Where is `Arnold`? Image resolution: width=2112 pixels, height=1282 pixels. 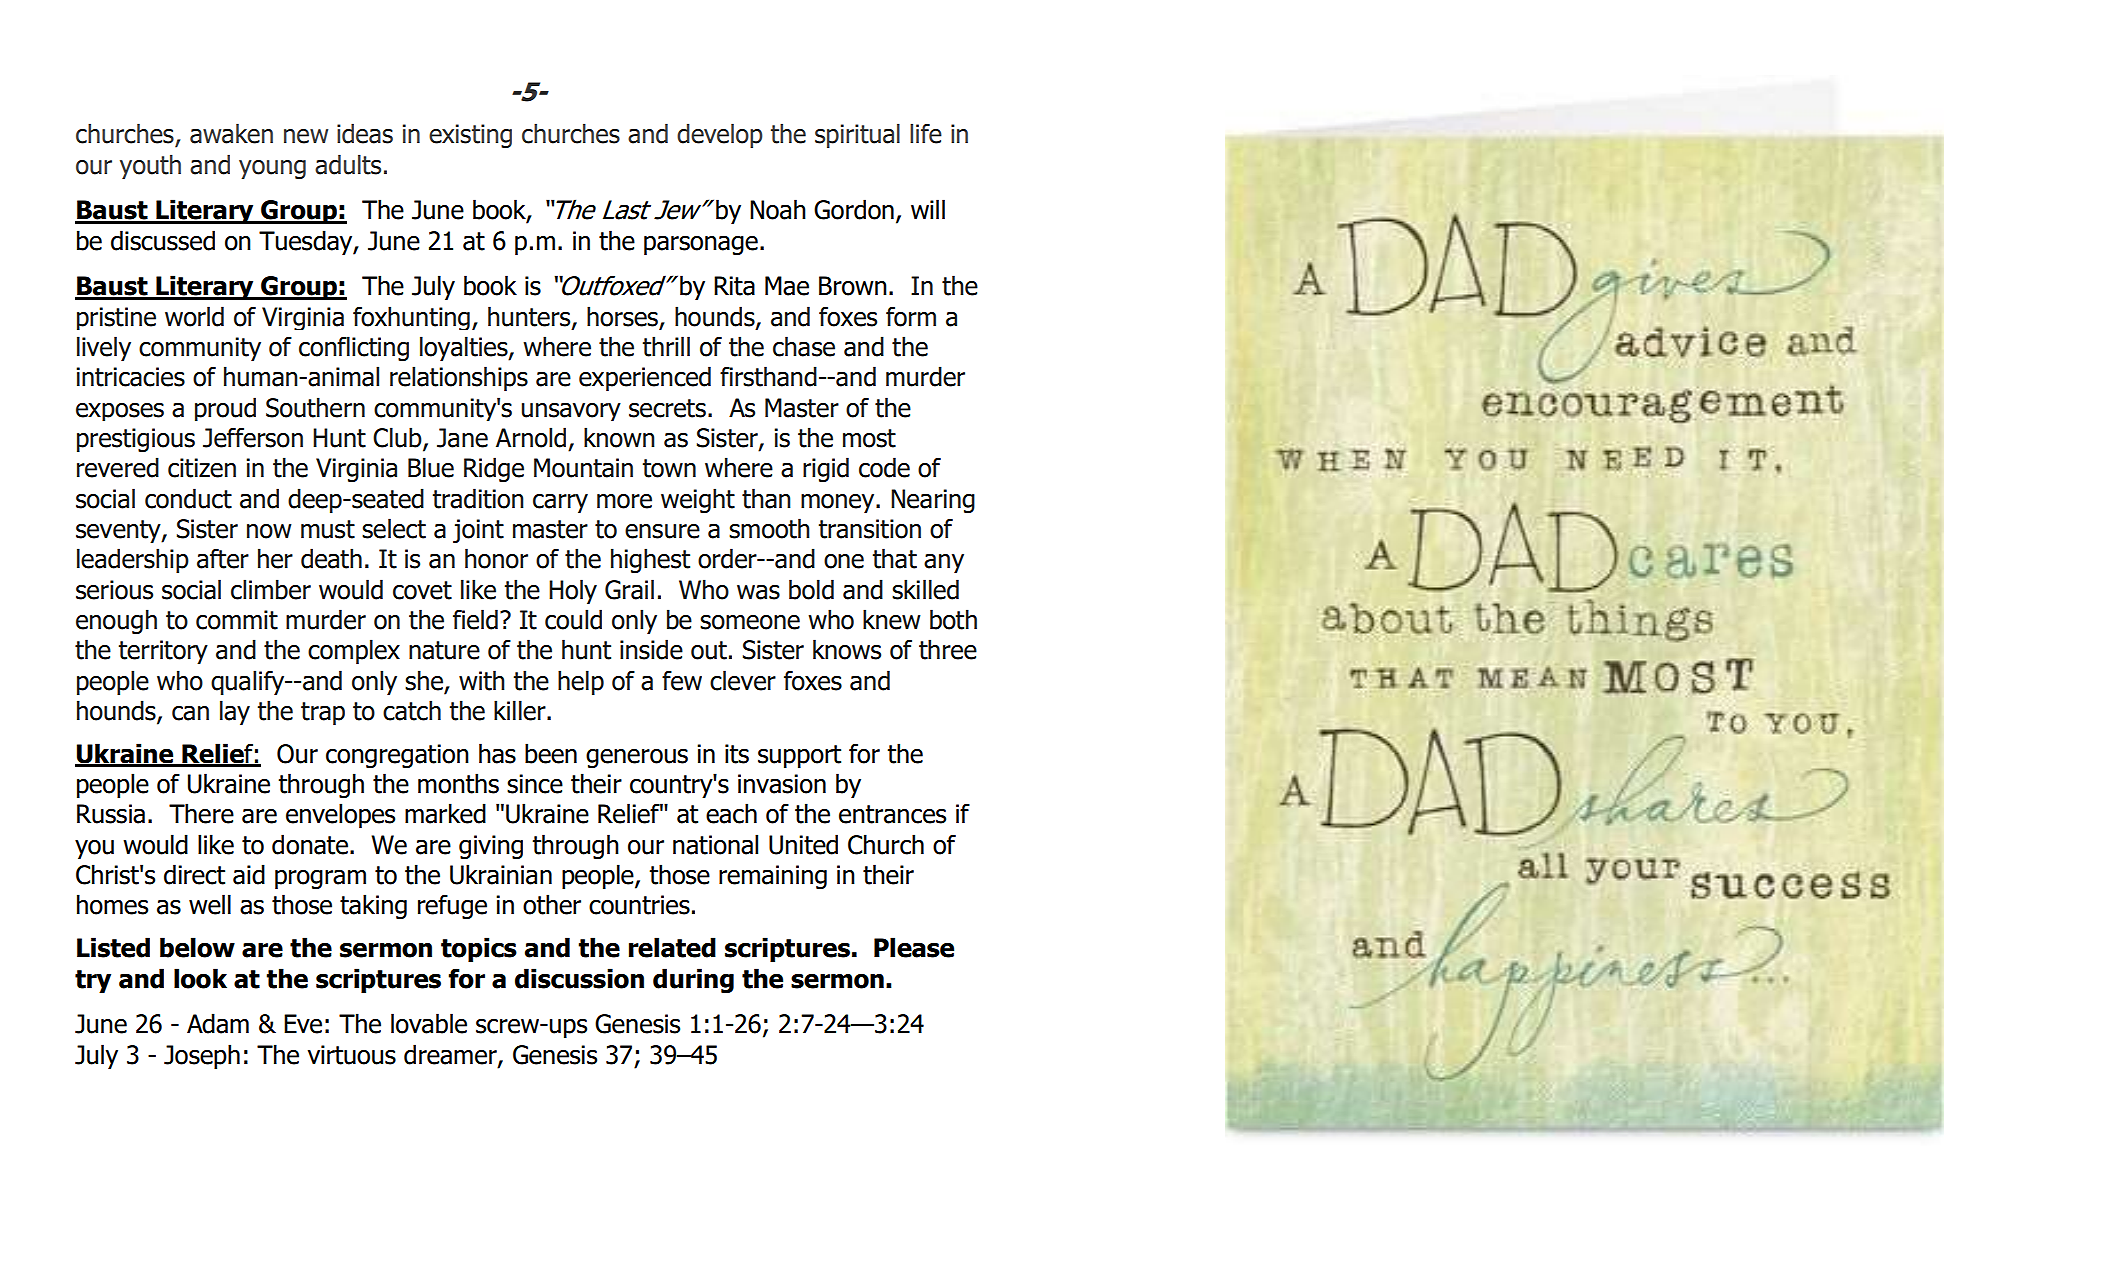
Arnold is located at coordinates (531, 437).
